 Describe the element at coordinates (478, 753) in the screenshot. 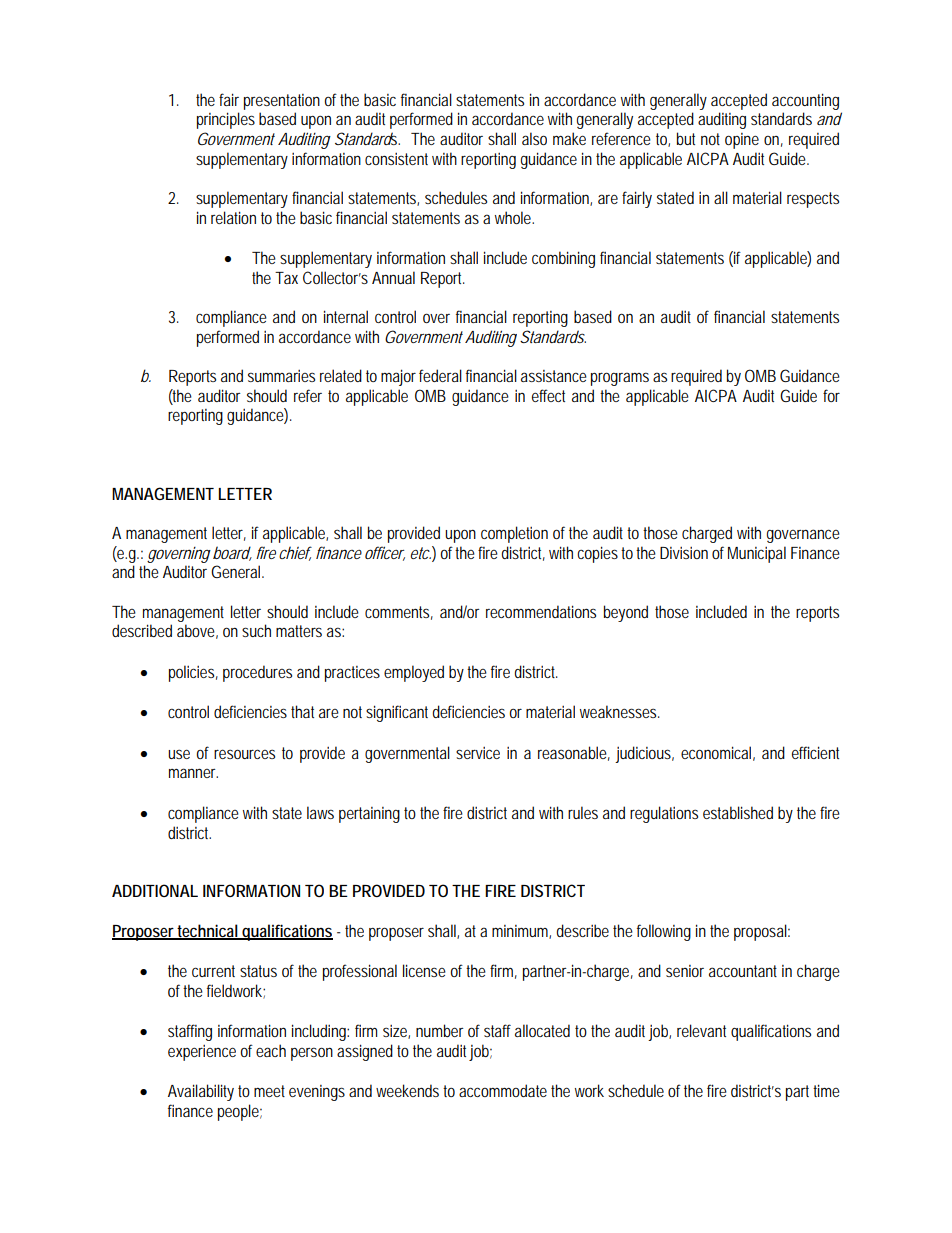

I see `service` at that location.
